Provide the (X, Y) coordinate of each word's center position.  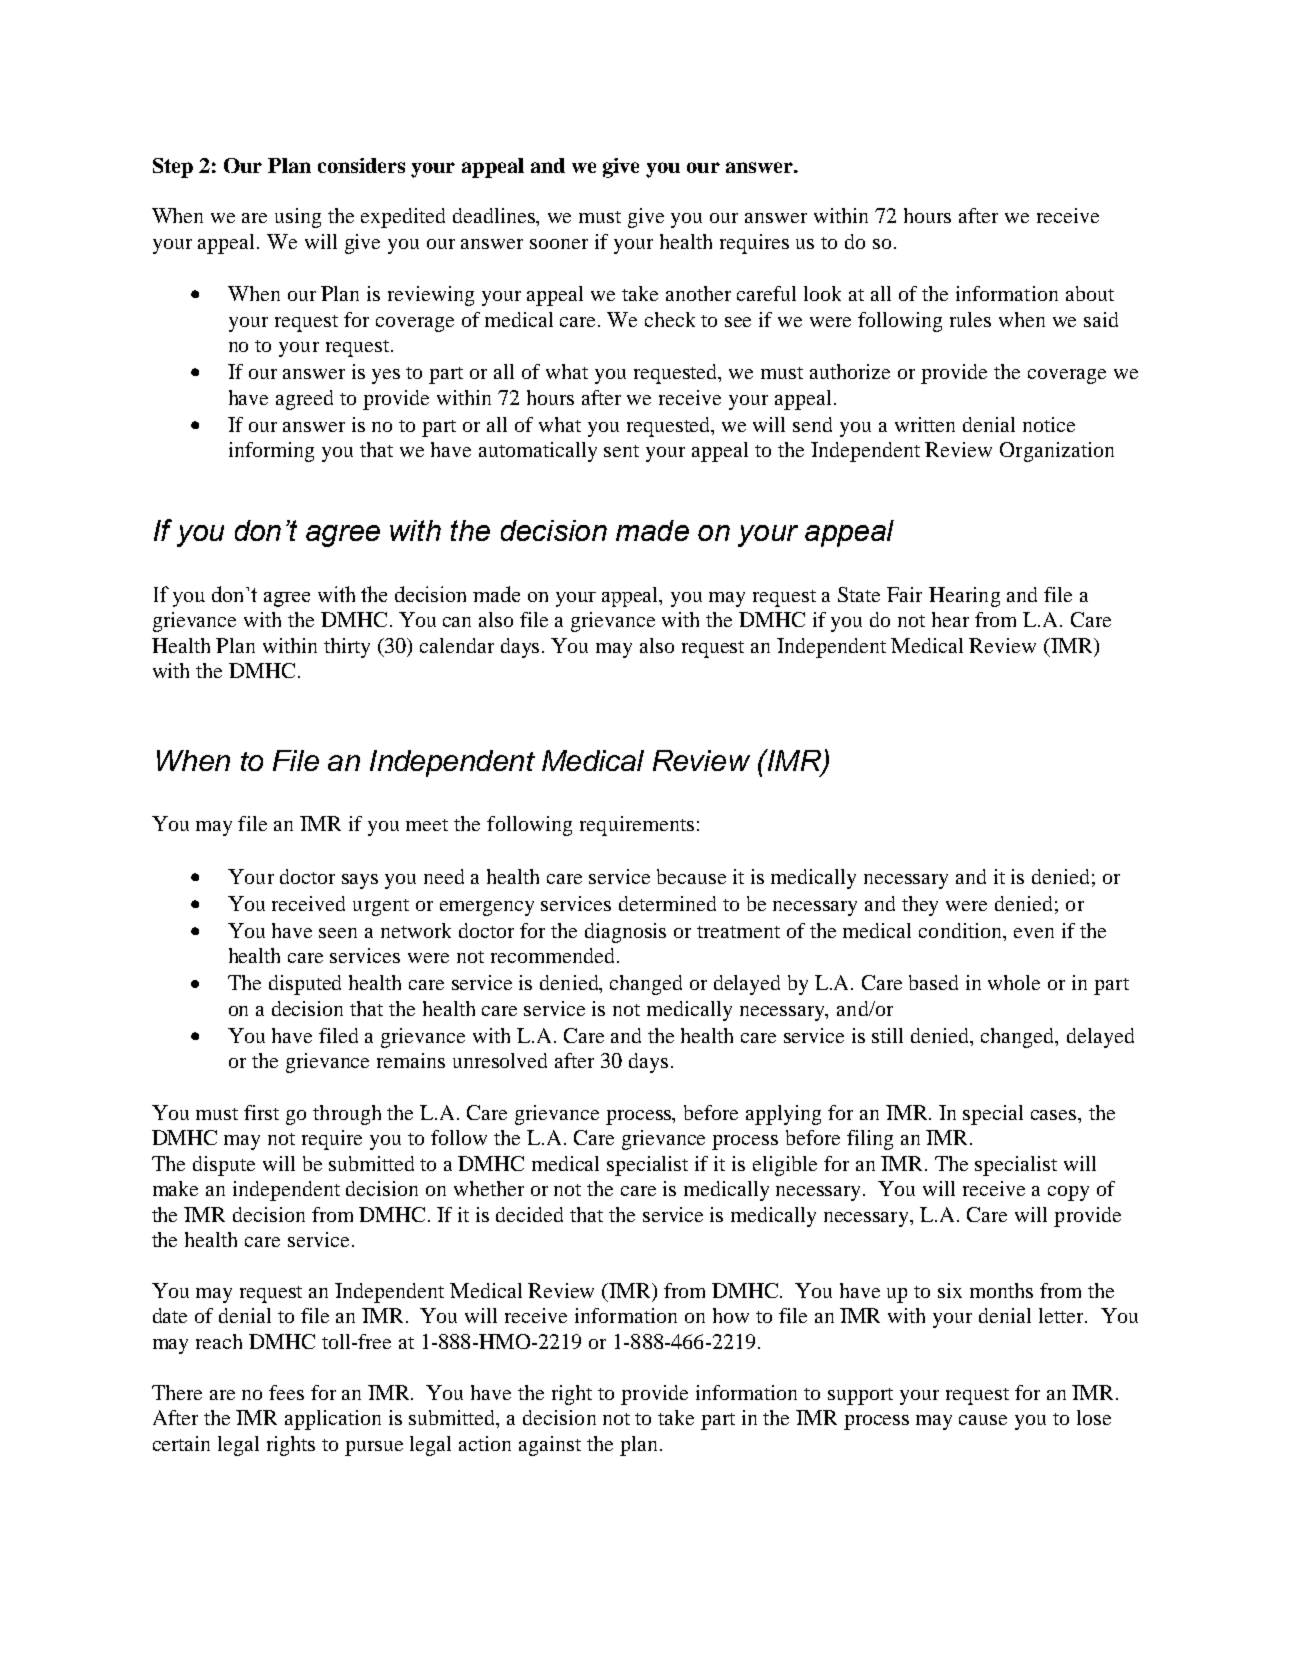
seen (338, 933)
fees (286, 1392)
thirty (347, 648)
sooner (559, 244)
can (457, 622)
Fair (904, 594)
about (1090, 293)
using (298, 218)
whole (1014, 982)
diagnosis (625, 933)
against (550, 1446)
